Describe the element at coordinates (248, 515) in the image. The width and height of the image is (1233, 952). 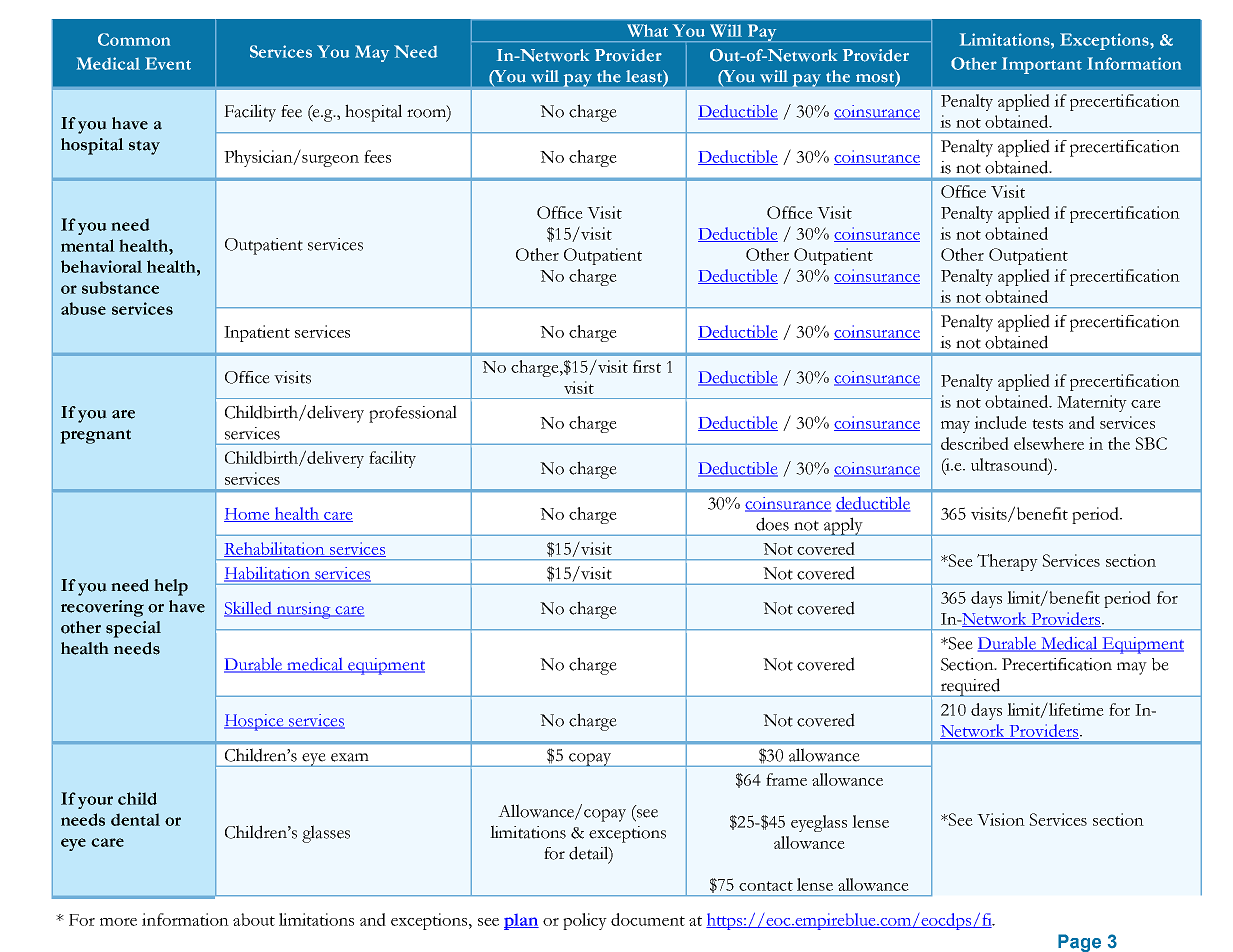
I see `Home` at that location.
